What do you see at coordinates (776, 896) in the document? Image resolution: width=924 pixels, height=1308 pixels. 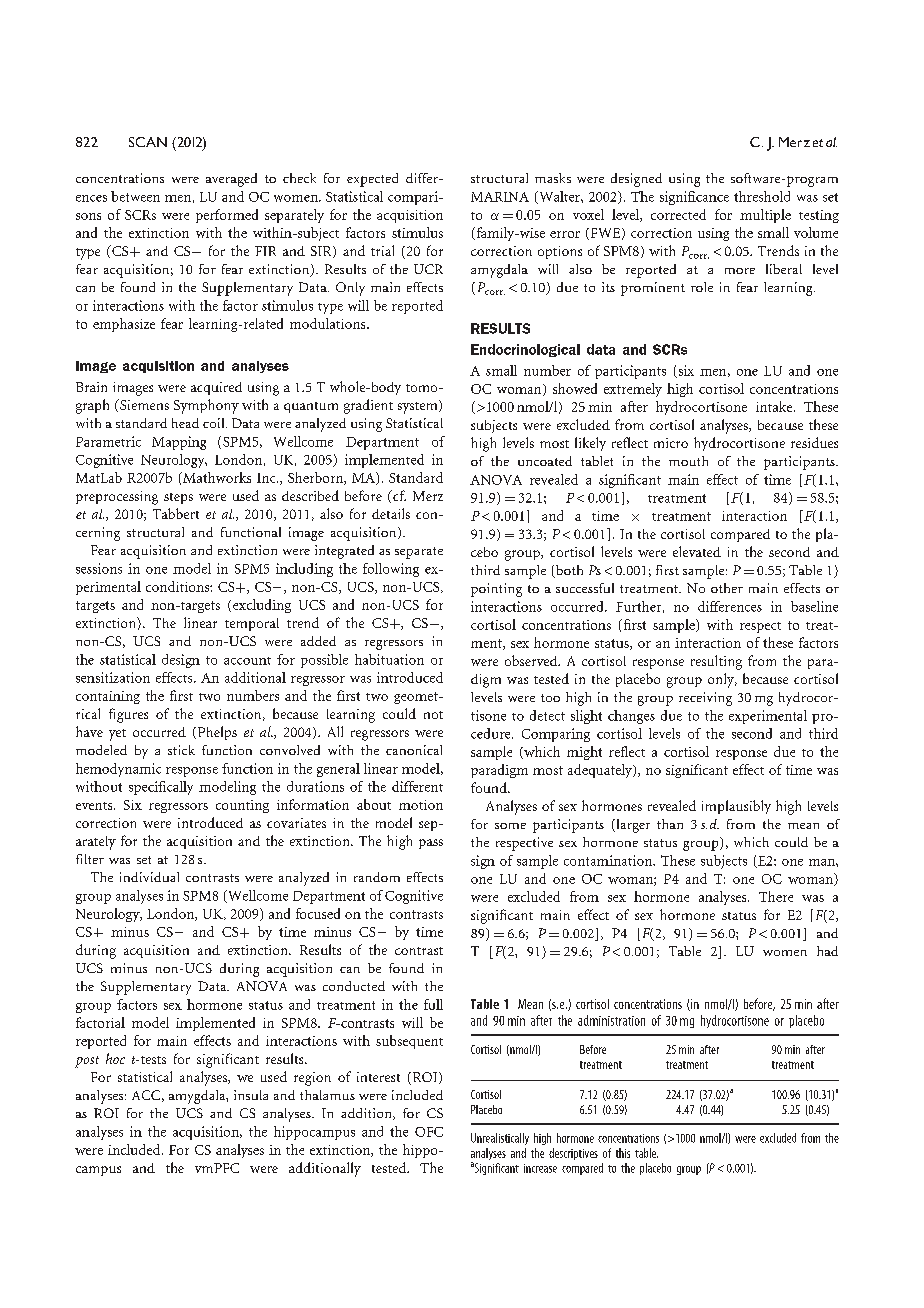 I see `There` at bounding box center [776, 896].
